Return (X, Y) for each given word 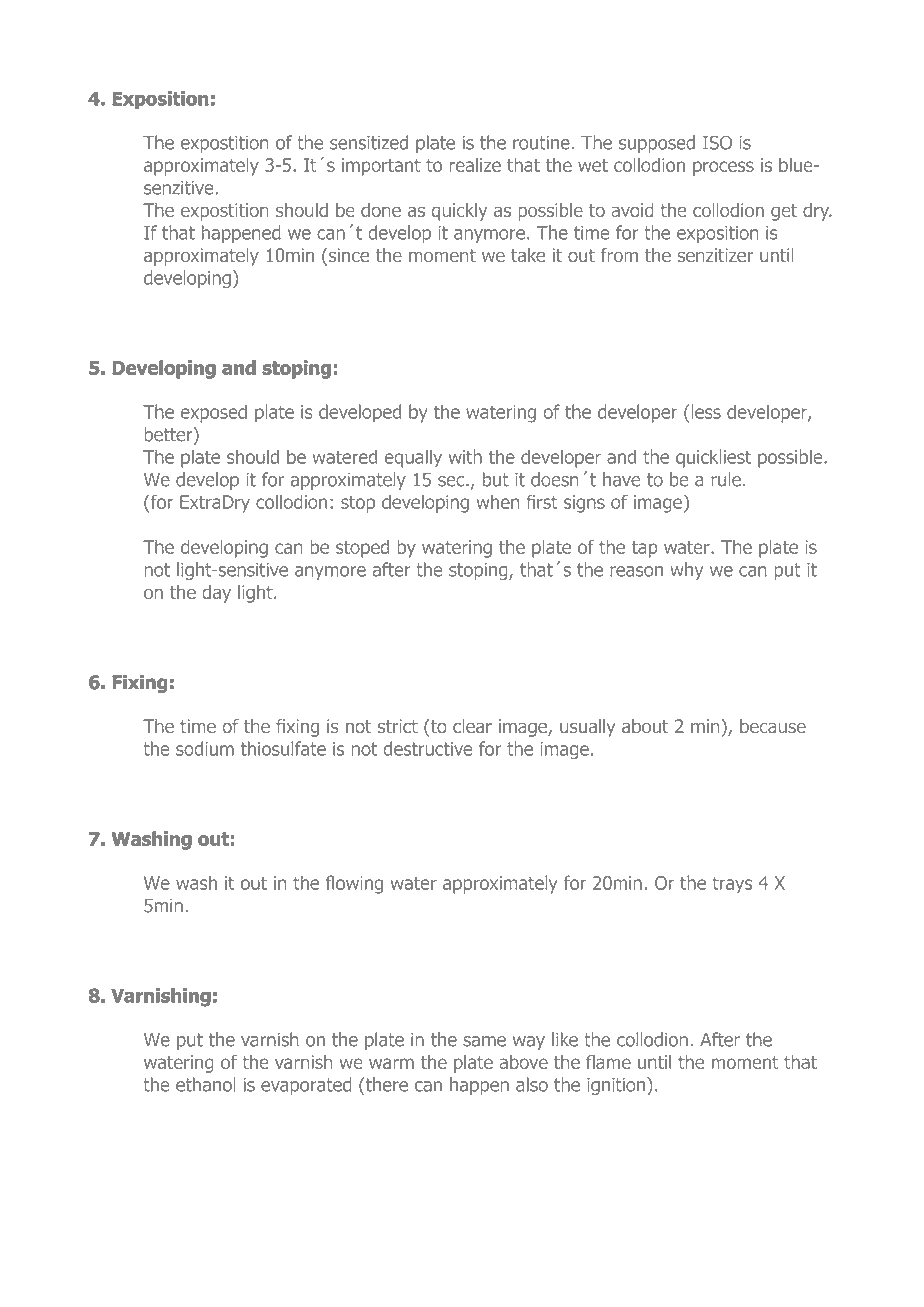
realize (475, 165)
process (723, 168)
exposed (214, 413)
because (773, 726)
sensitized (369, 142)
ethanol (206, 1084)
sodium (205, 748)
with (465, 456)
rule (726, 479)
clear (472, 726)
